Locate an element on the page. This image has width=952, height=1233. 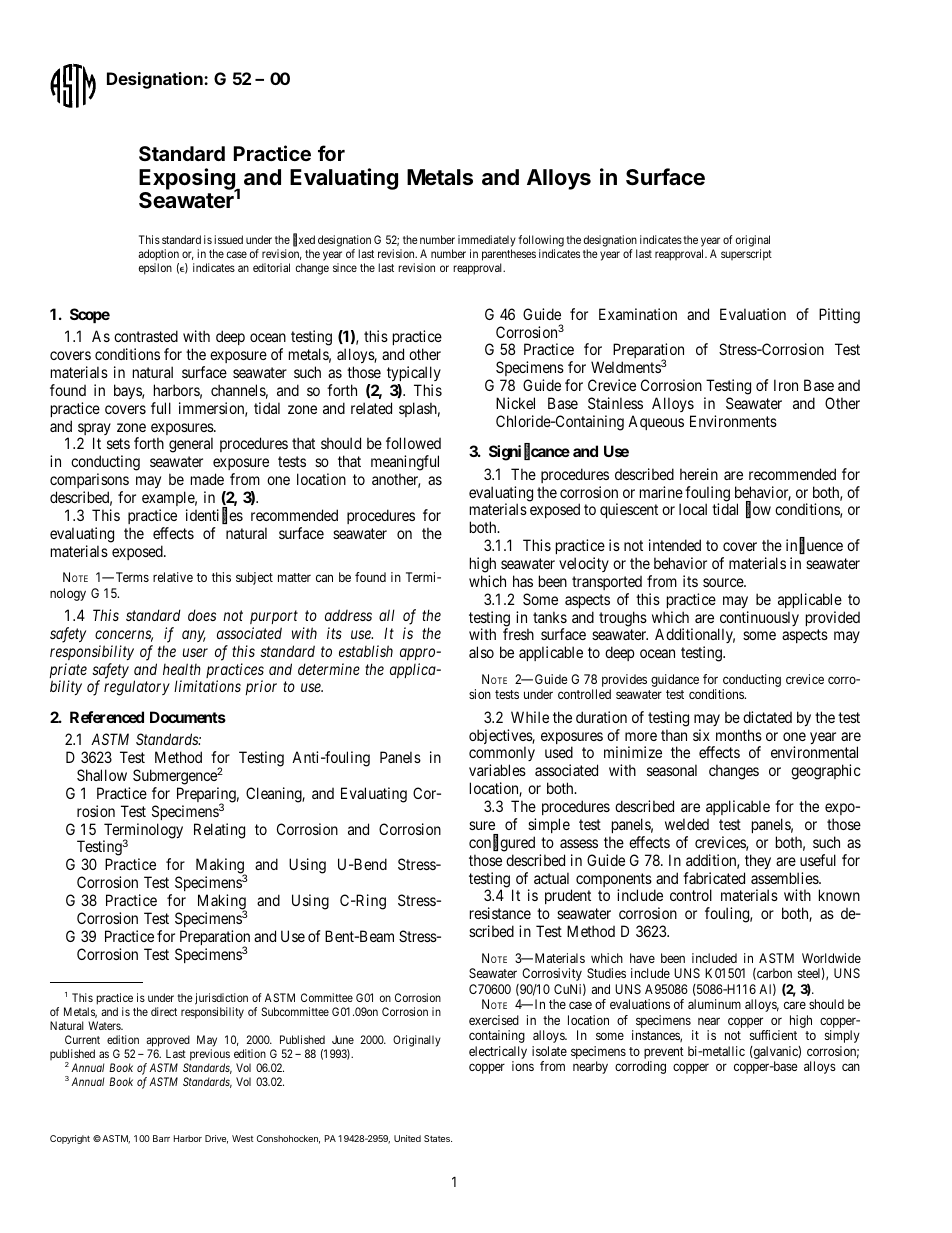
dictated is located at coordinates (767, 717).
